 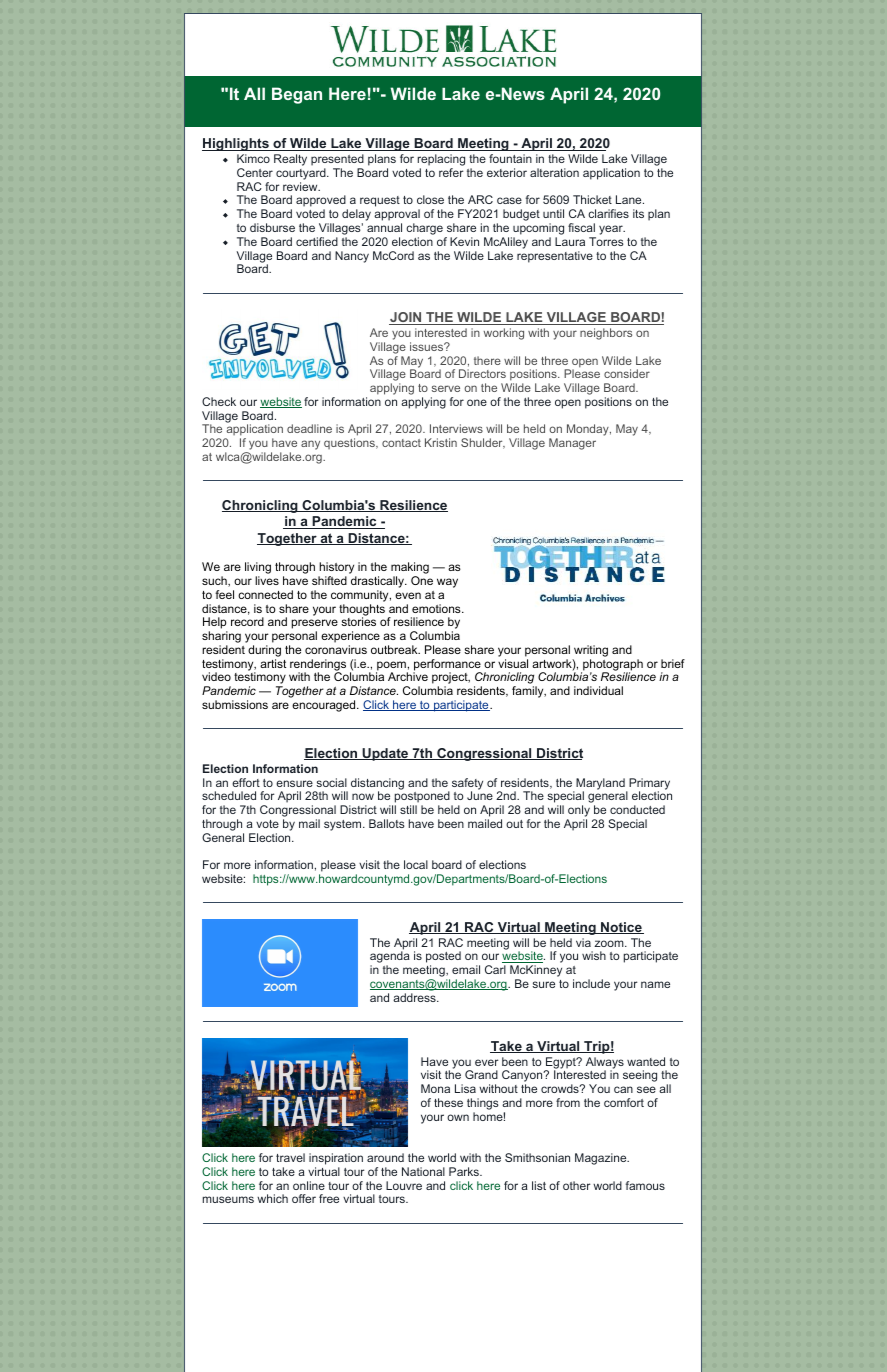 I want to click on Kristin, so click(x=441, y=442).
